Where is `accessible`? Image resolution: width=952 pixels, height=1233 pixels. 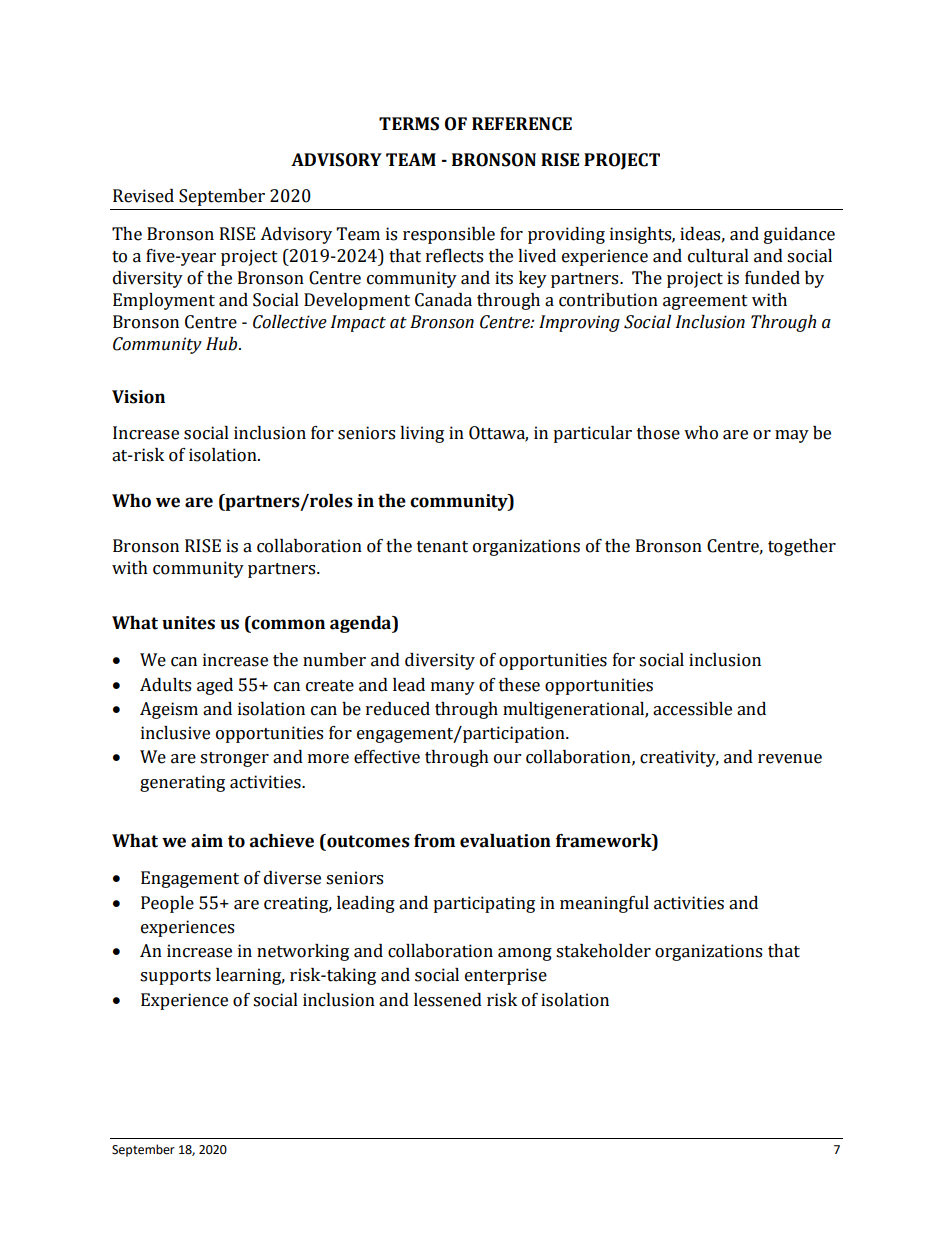 accessible is located at coordinates (692, 709).
